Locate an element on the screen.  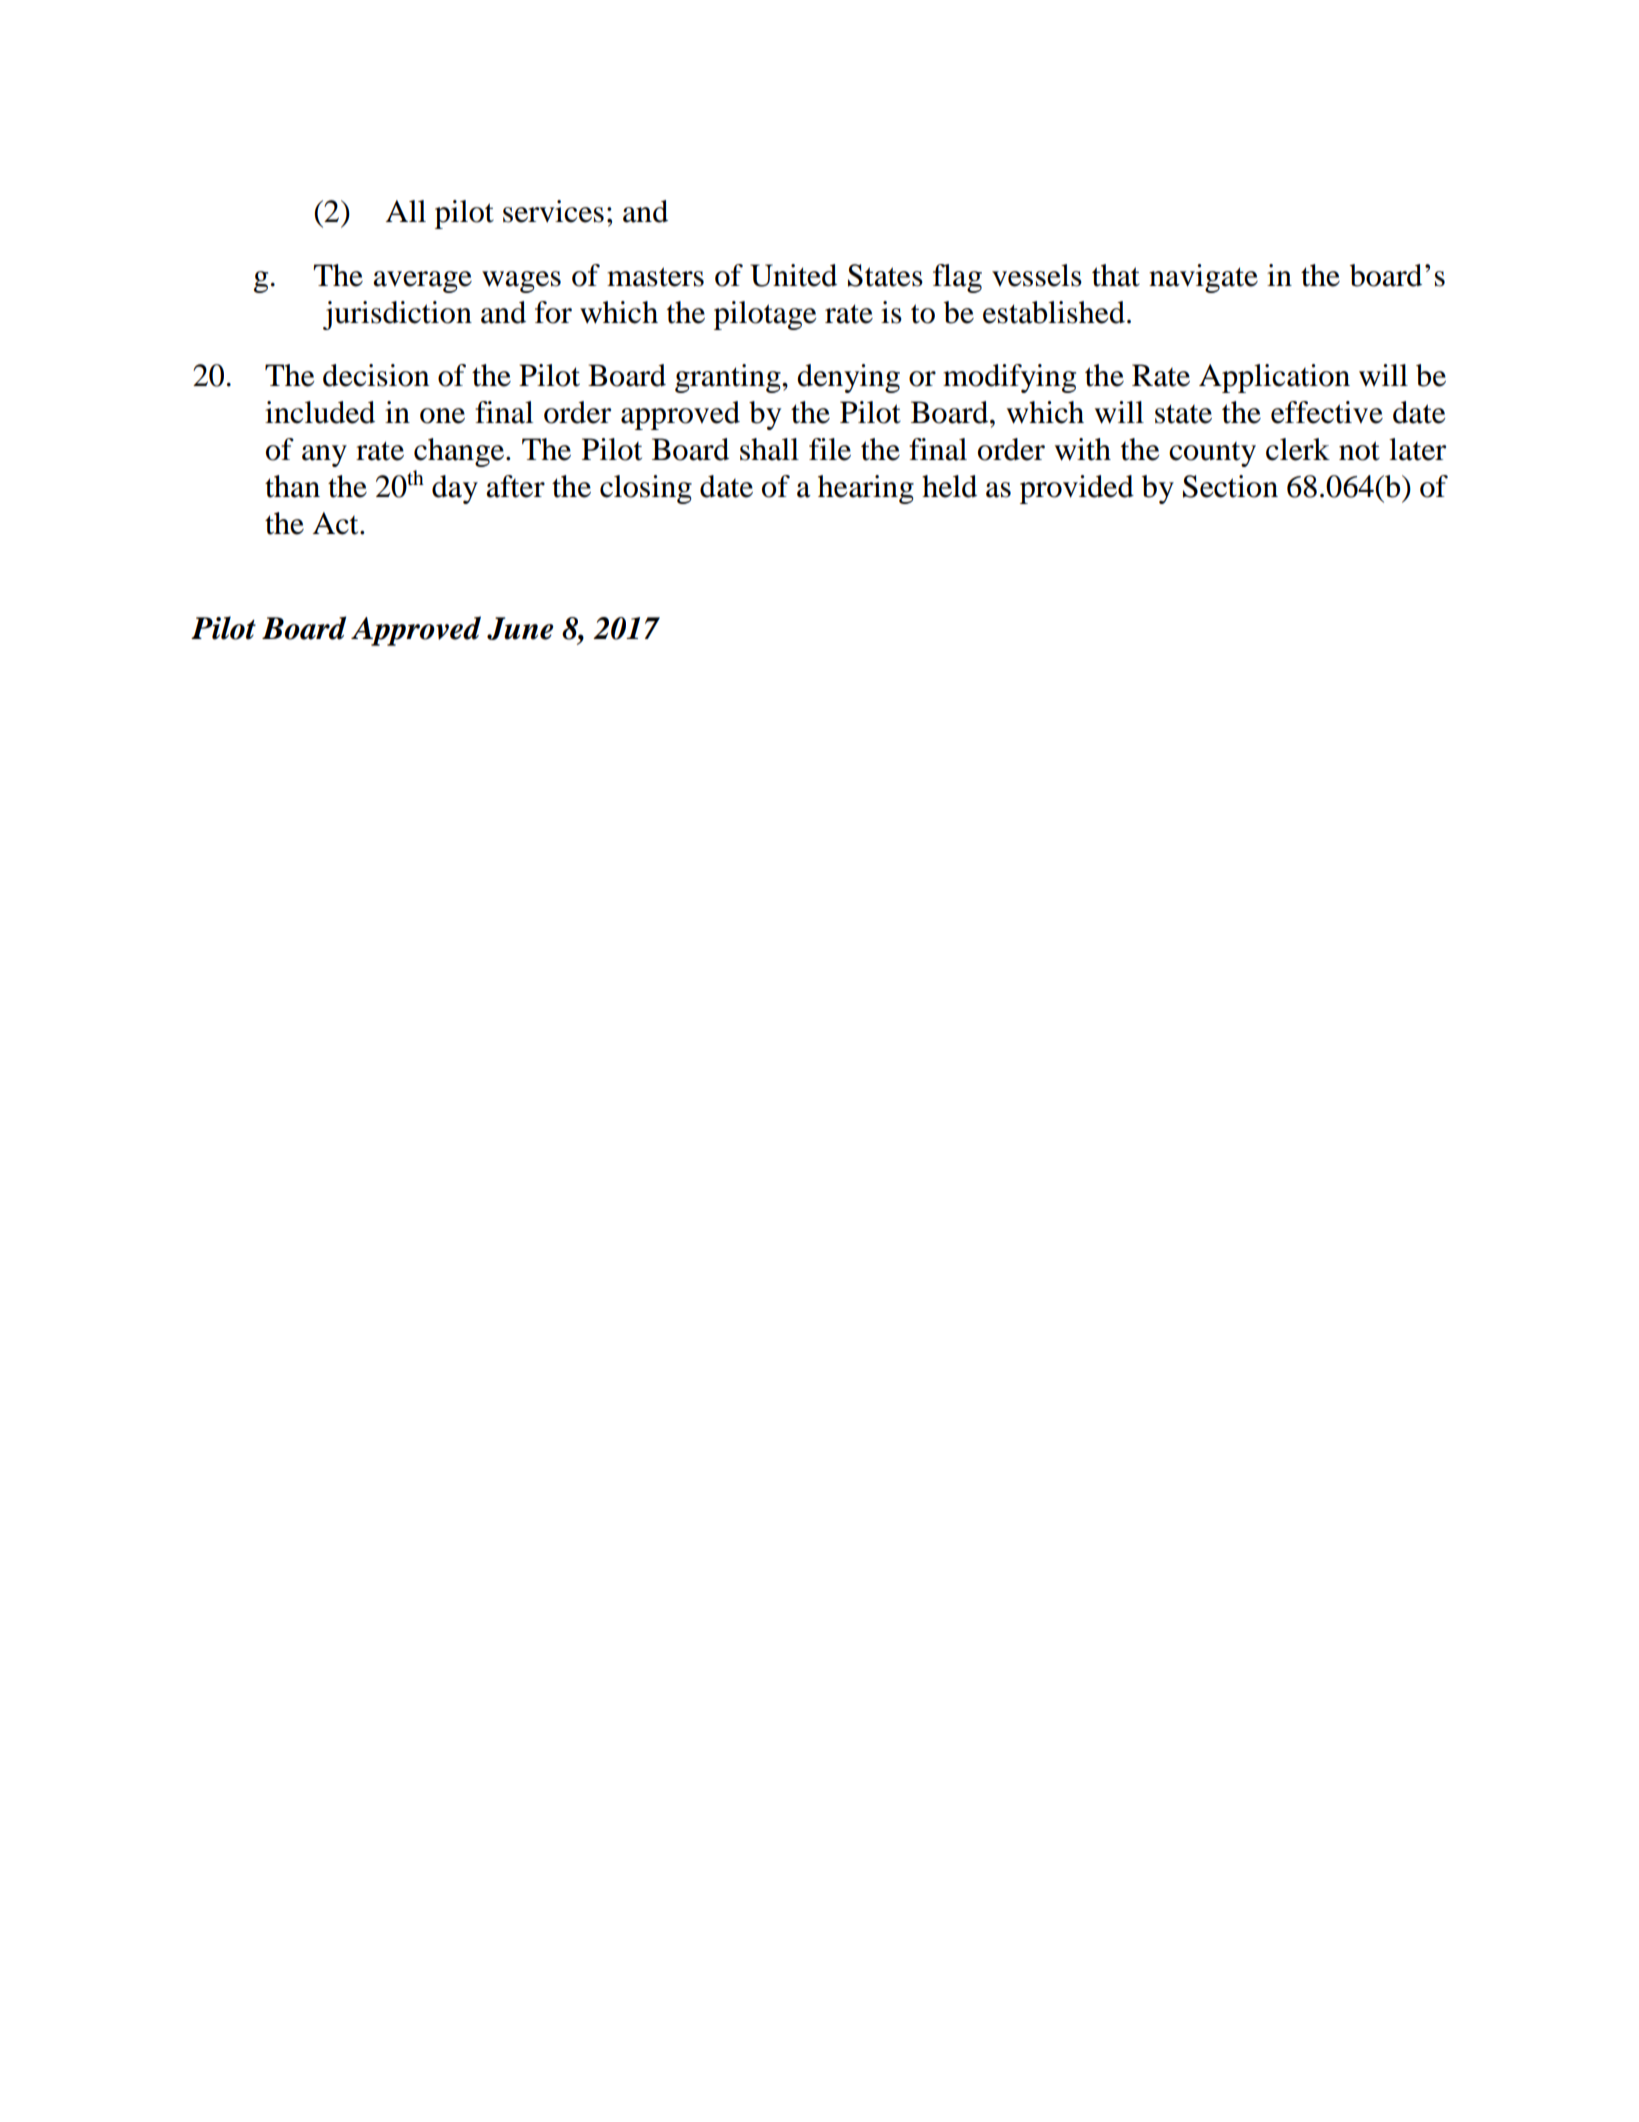
hearing is located at coordinates (866, 489).
